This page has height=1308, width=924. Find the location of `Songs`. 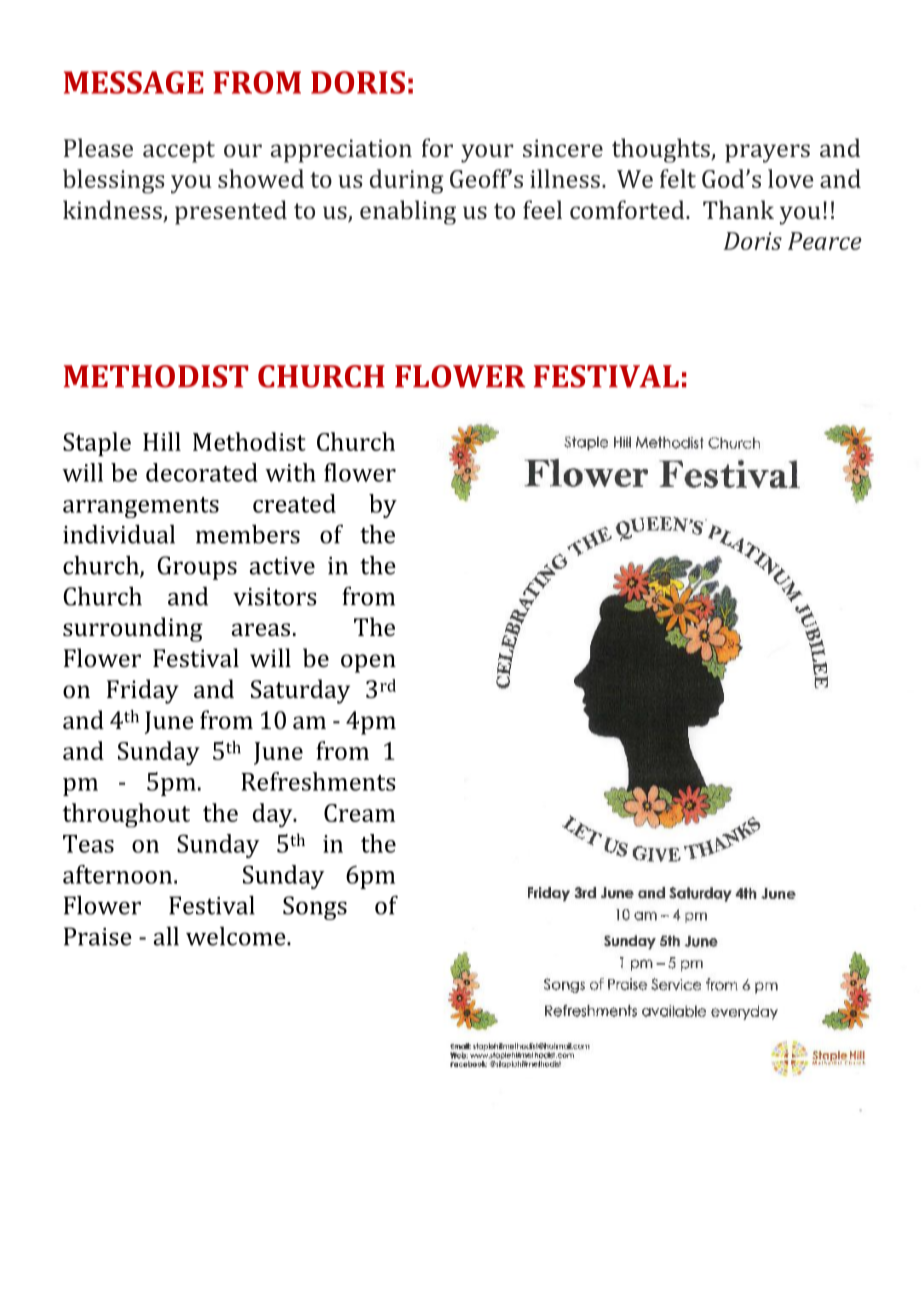

Songs is located at coordinates (315, 908).
